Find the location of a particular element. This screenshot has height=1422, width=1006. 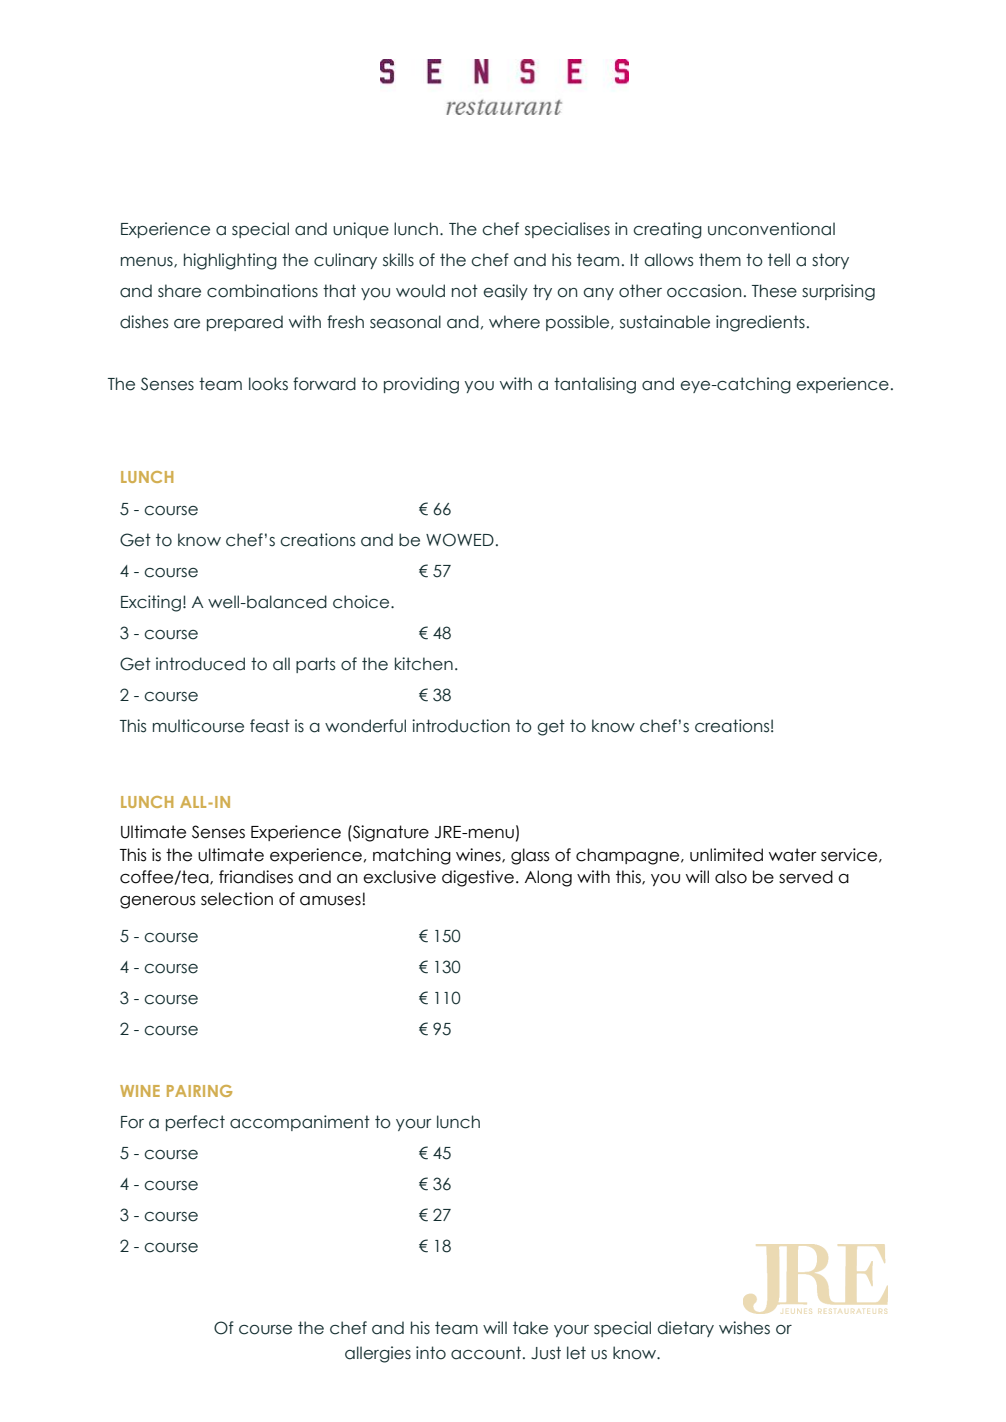

allergies is located at coordinates (378, 1354).
